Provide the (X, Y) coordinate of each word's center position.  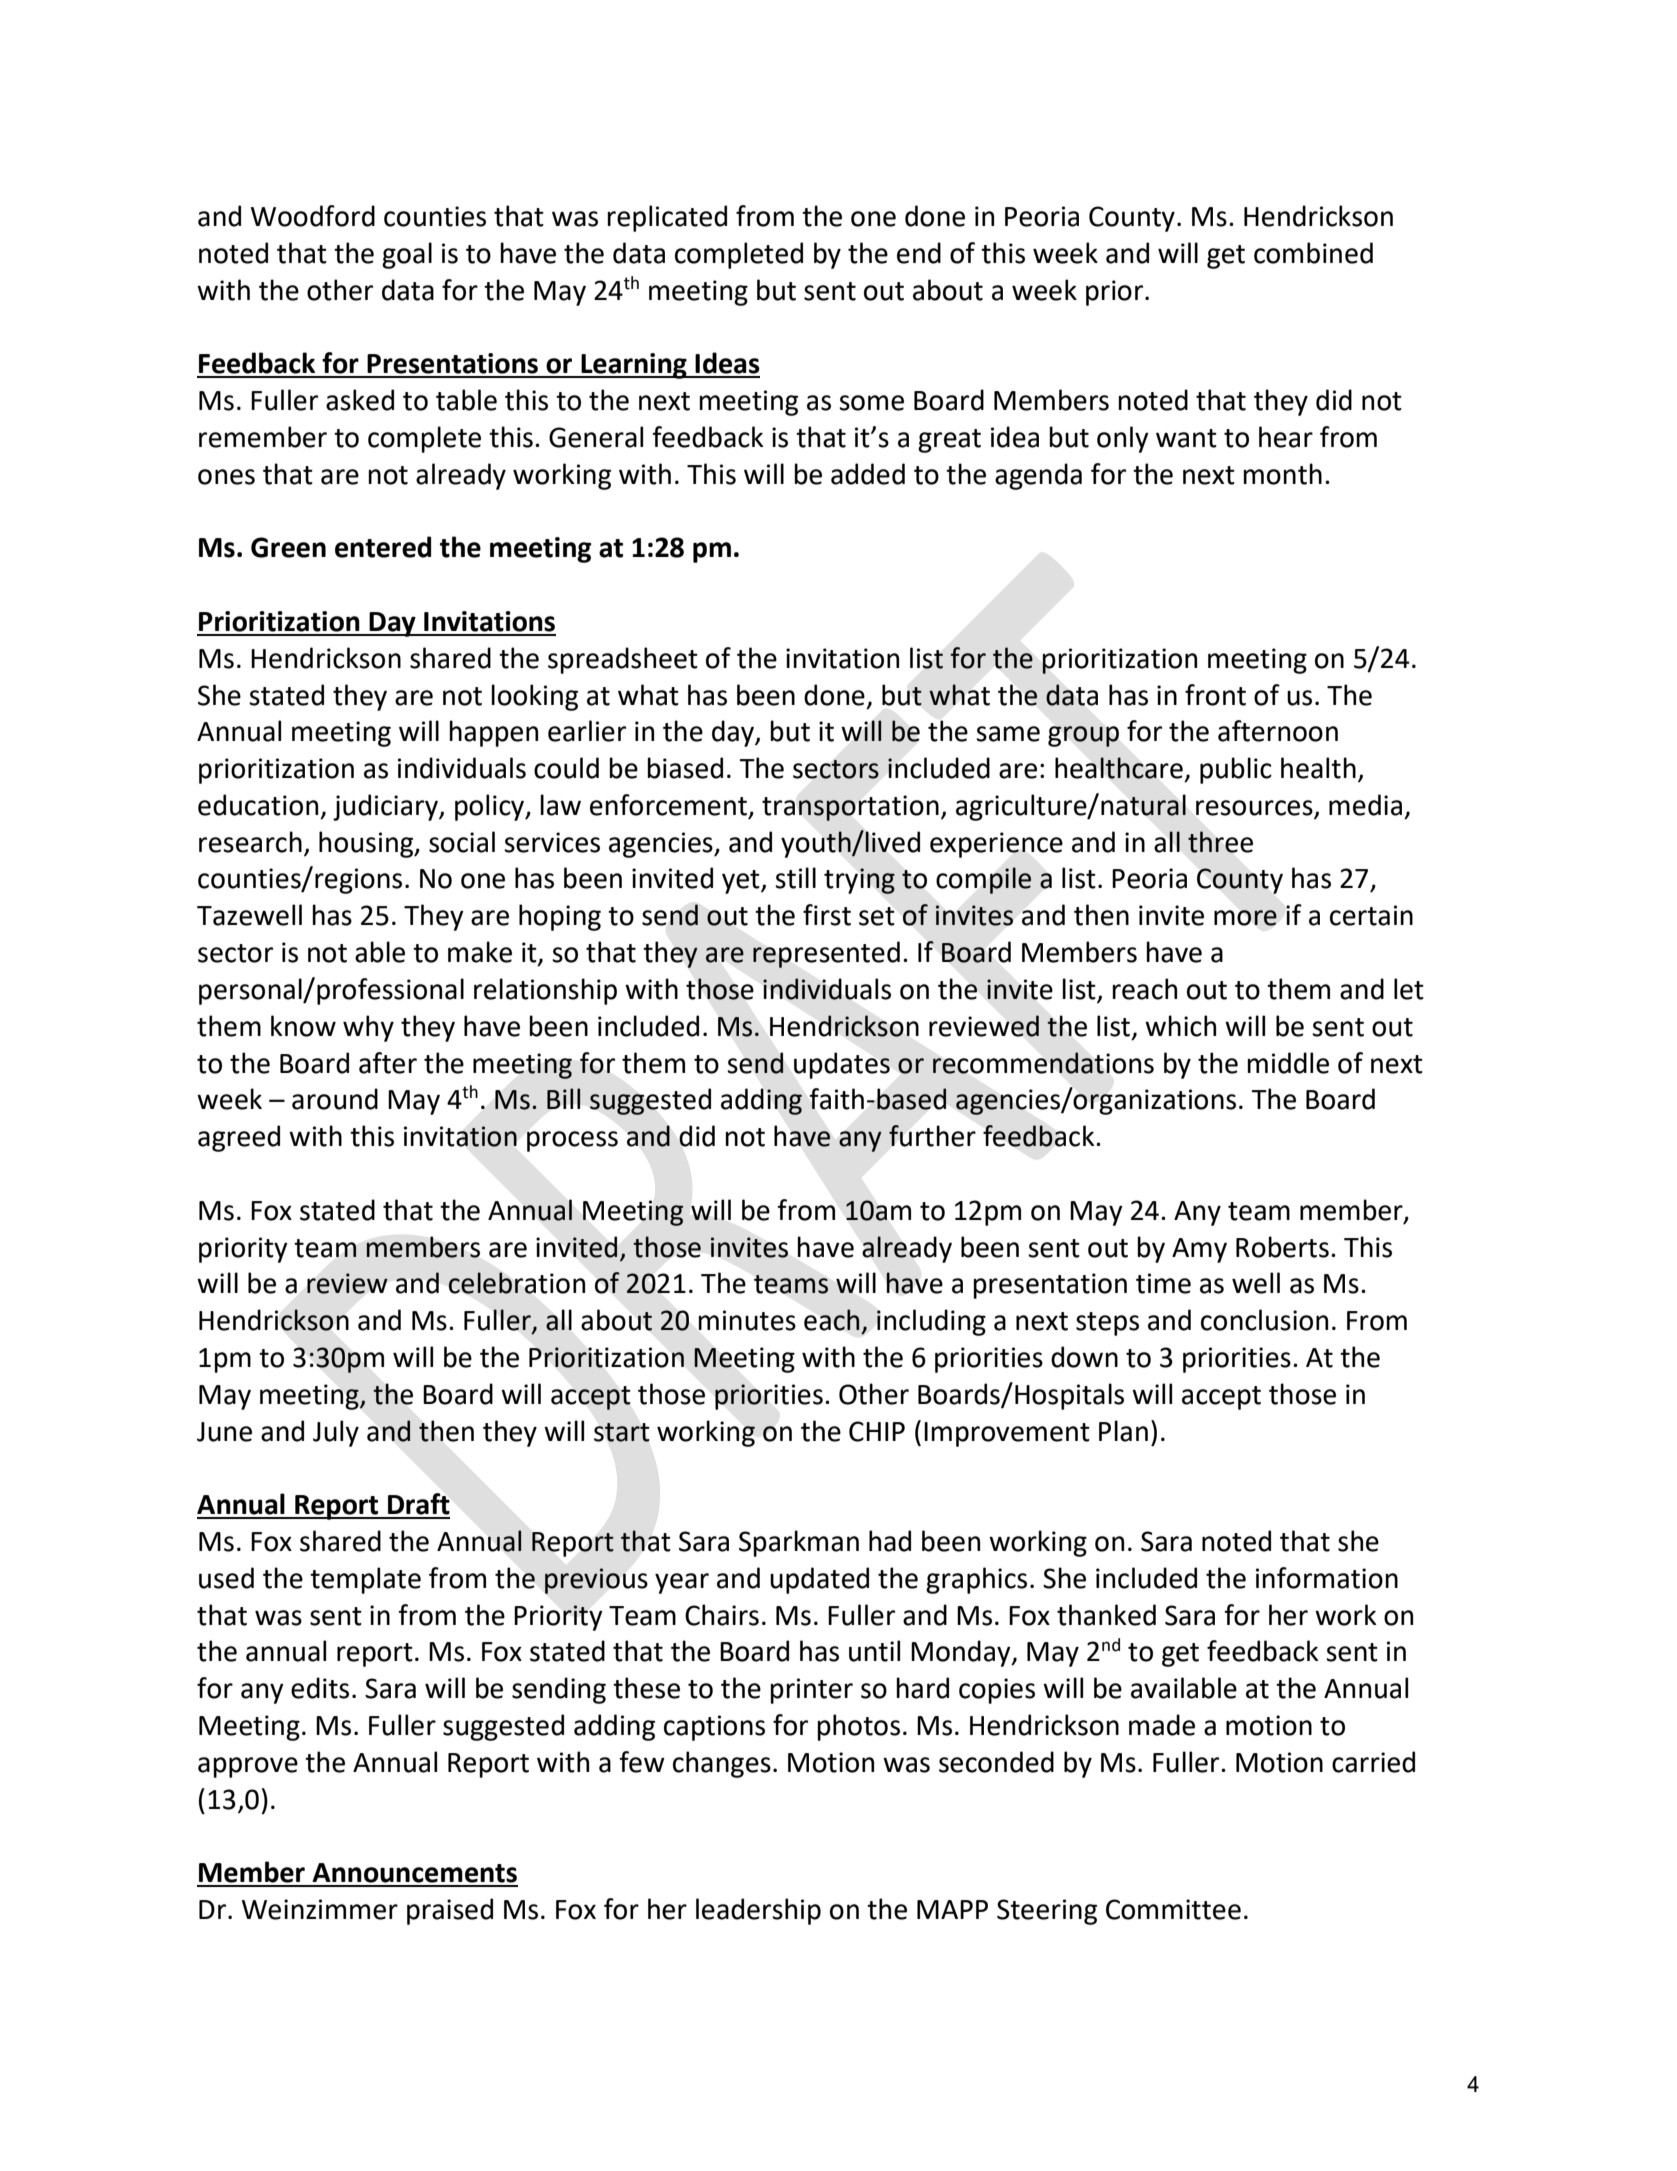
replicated (667, 218)
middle (1288, 1063)
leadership (758, 1911)
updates (842, 1065)
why (368, 1028)
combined (1313, 253)
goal (407, 255)
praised (450, 1911)
